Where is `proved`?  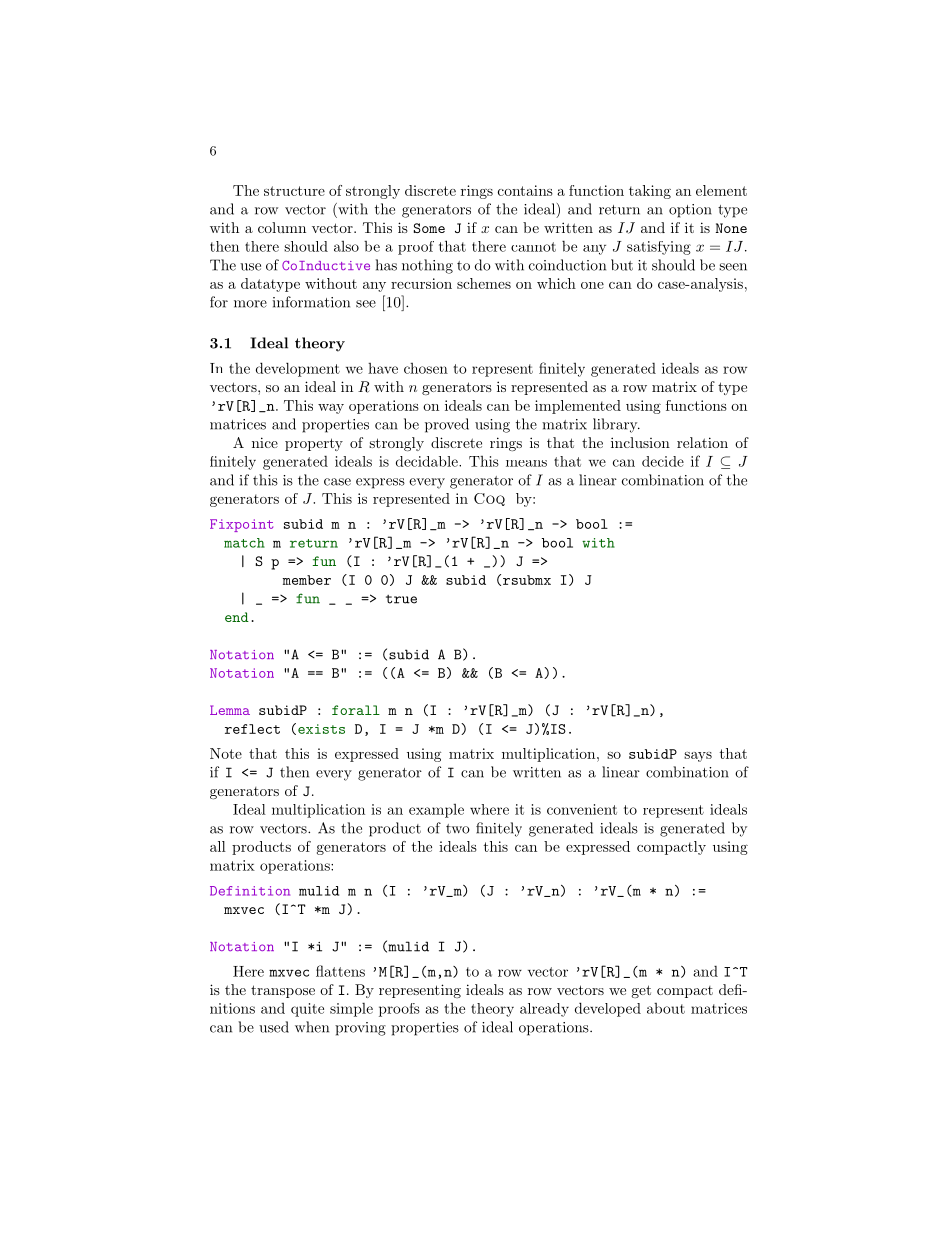
proved is located at coordinates (447, 425).
